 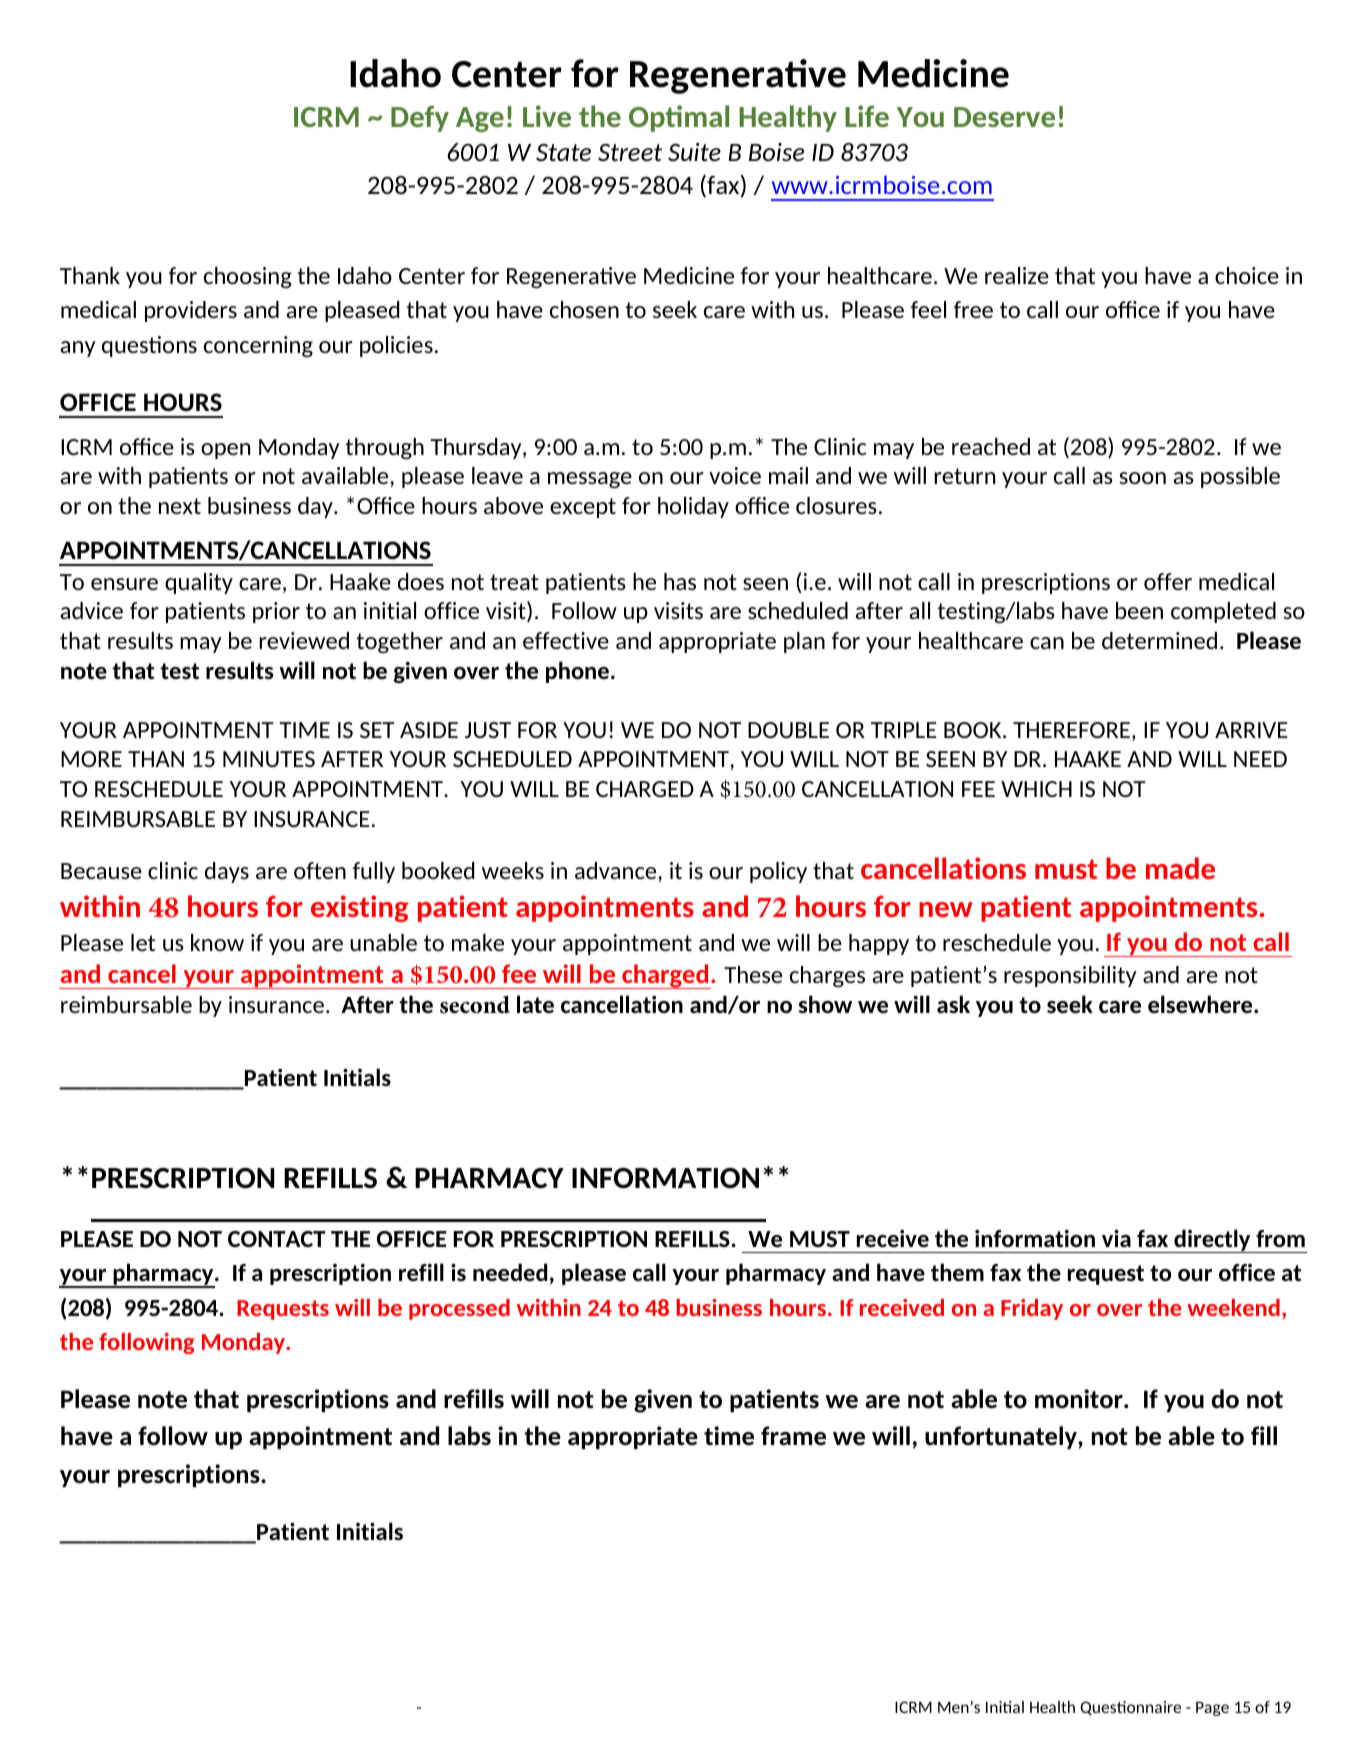 What do you see at coordinates (1080, 1398) in the document?
I see `monitor` at bounding box center [1080, 1398].
